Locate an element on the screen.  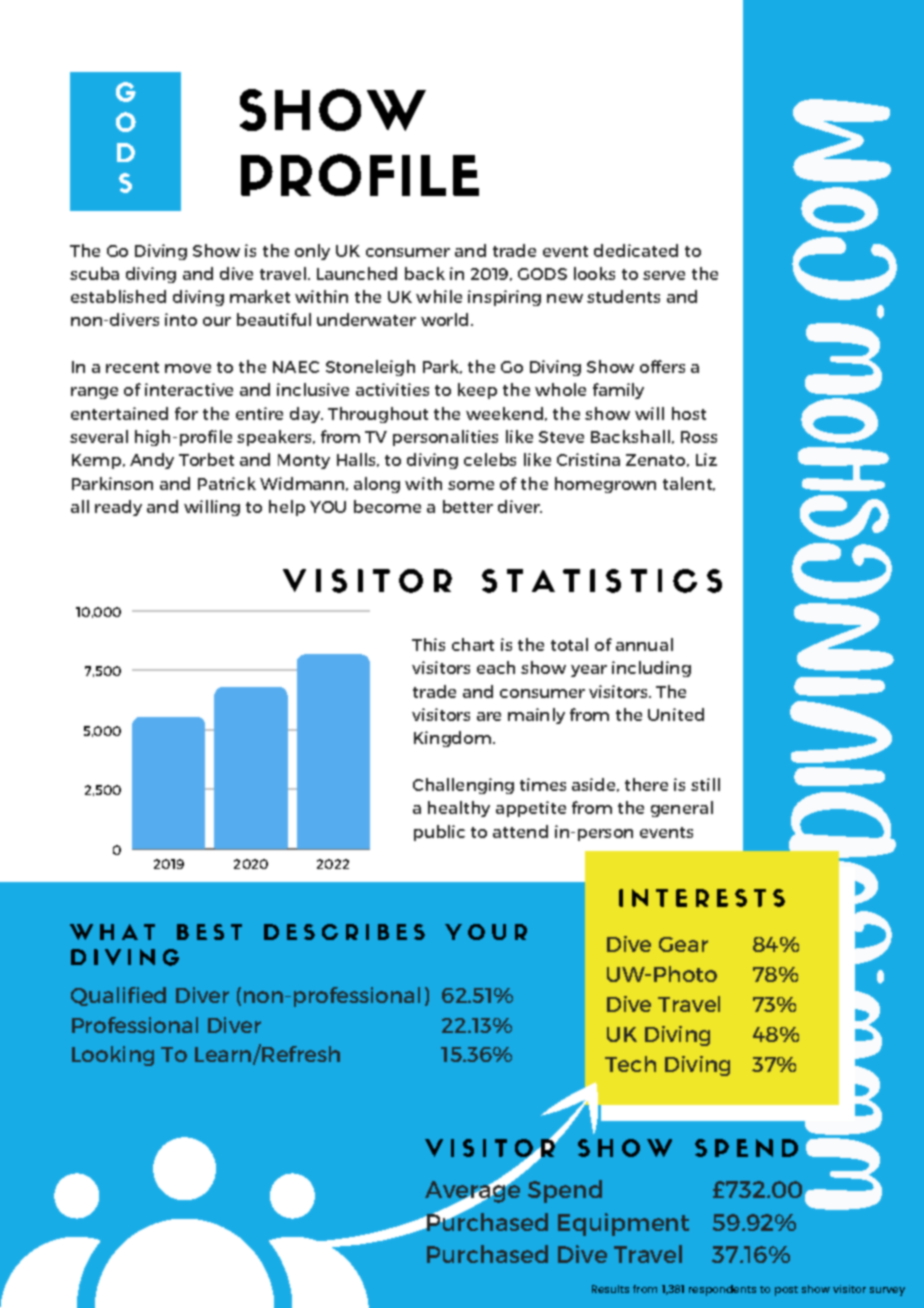
Average is located at coordinates (472, 1192).
